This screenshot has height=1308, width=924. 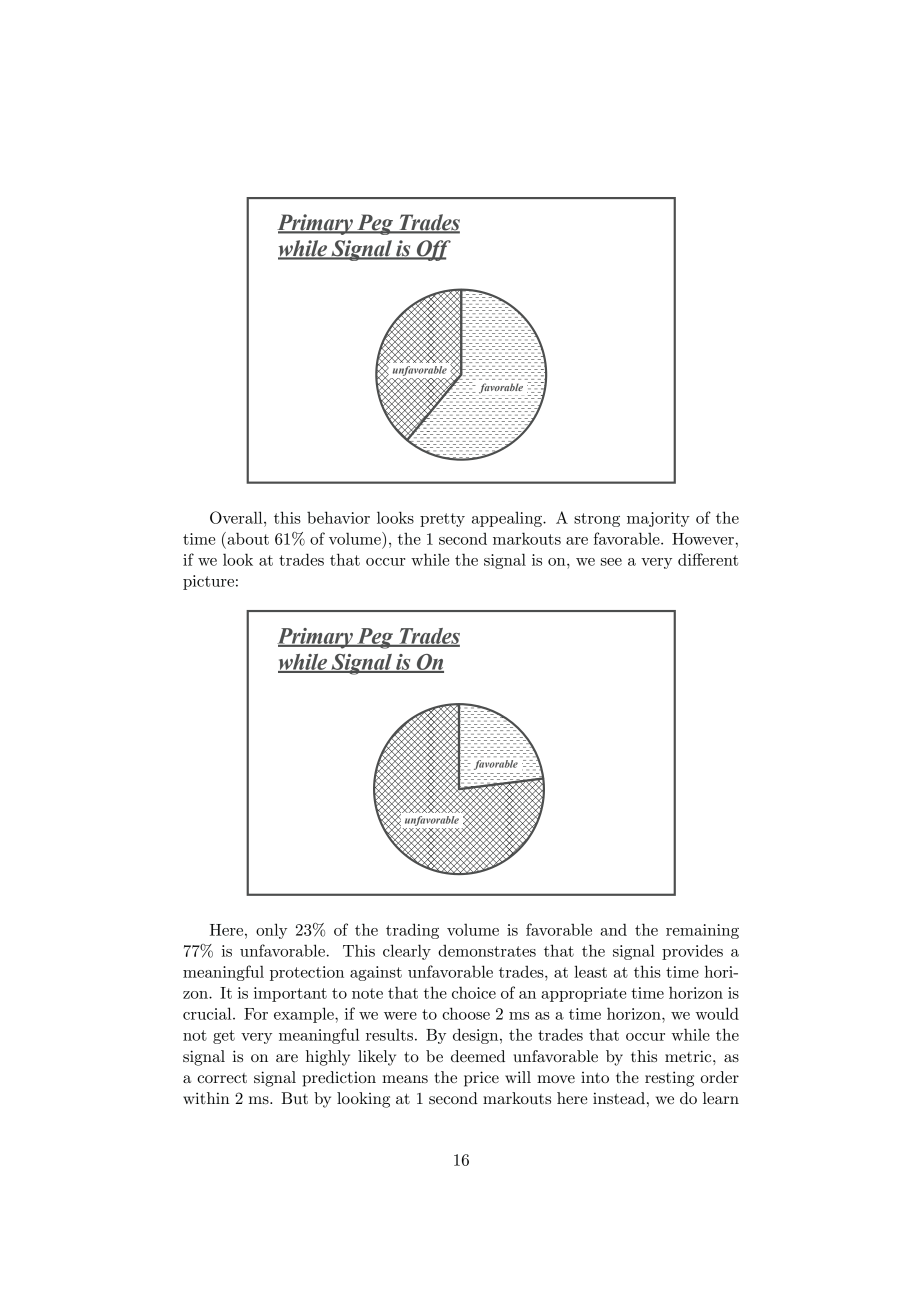 What do you see at coordinates (611, 562) in the screenshot?
I see `see` at bounding box center [611, 562].
